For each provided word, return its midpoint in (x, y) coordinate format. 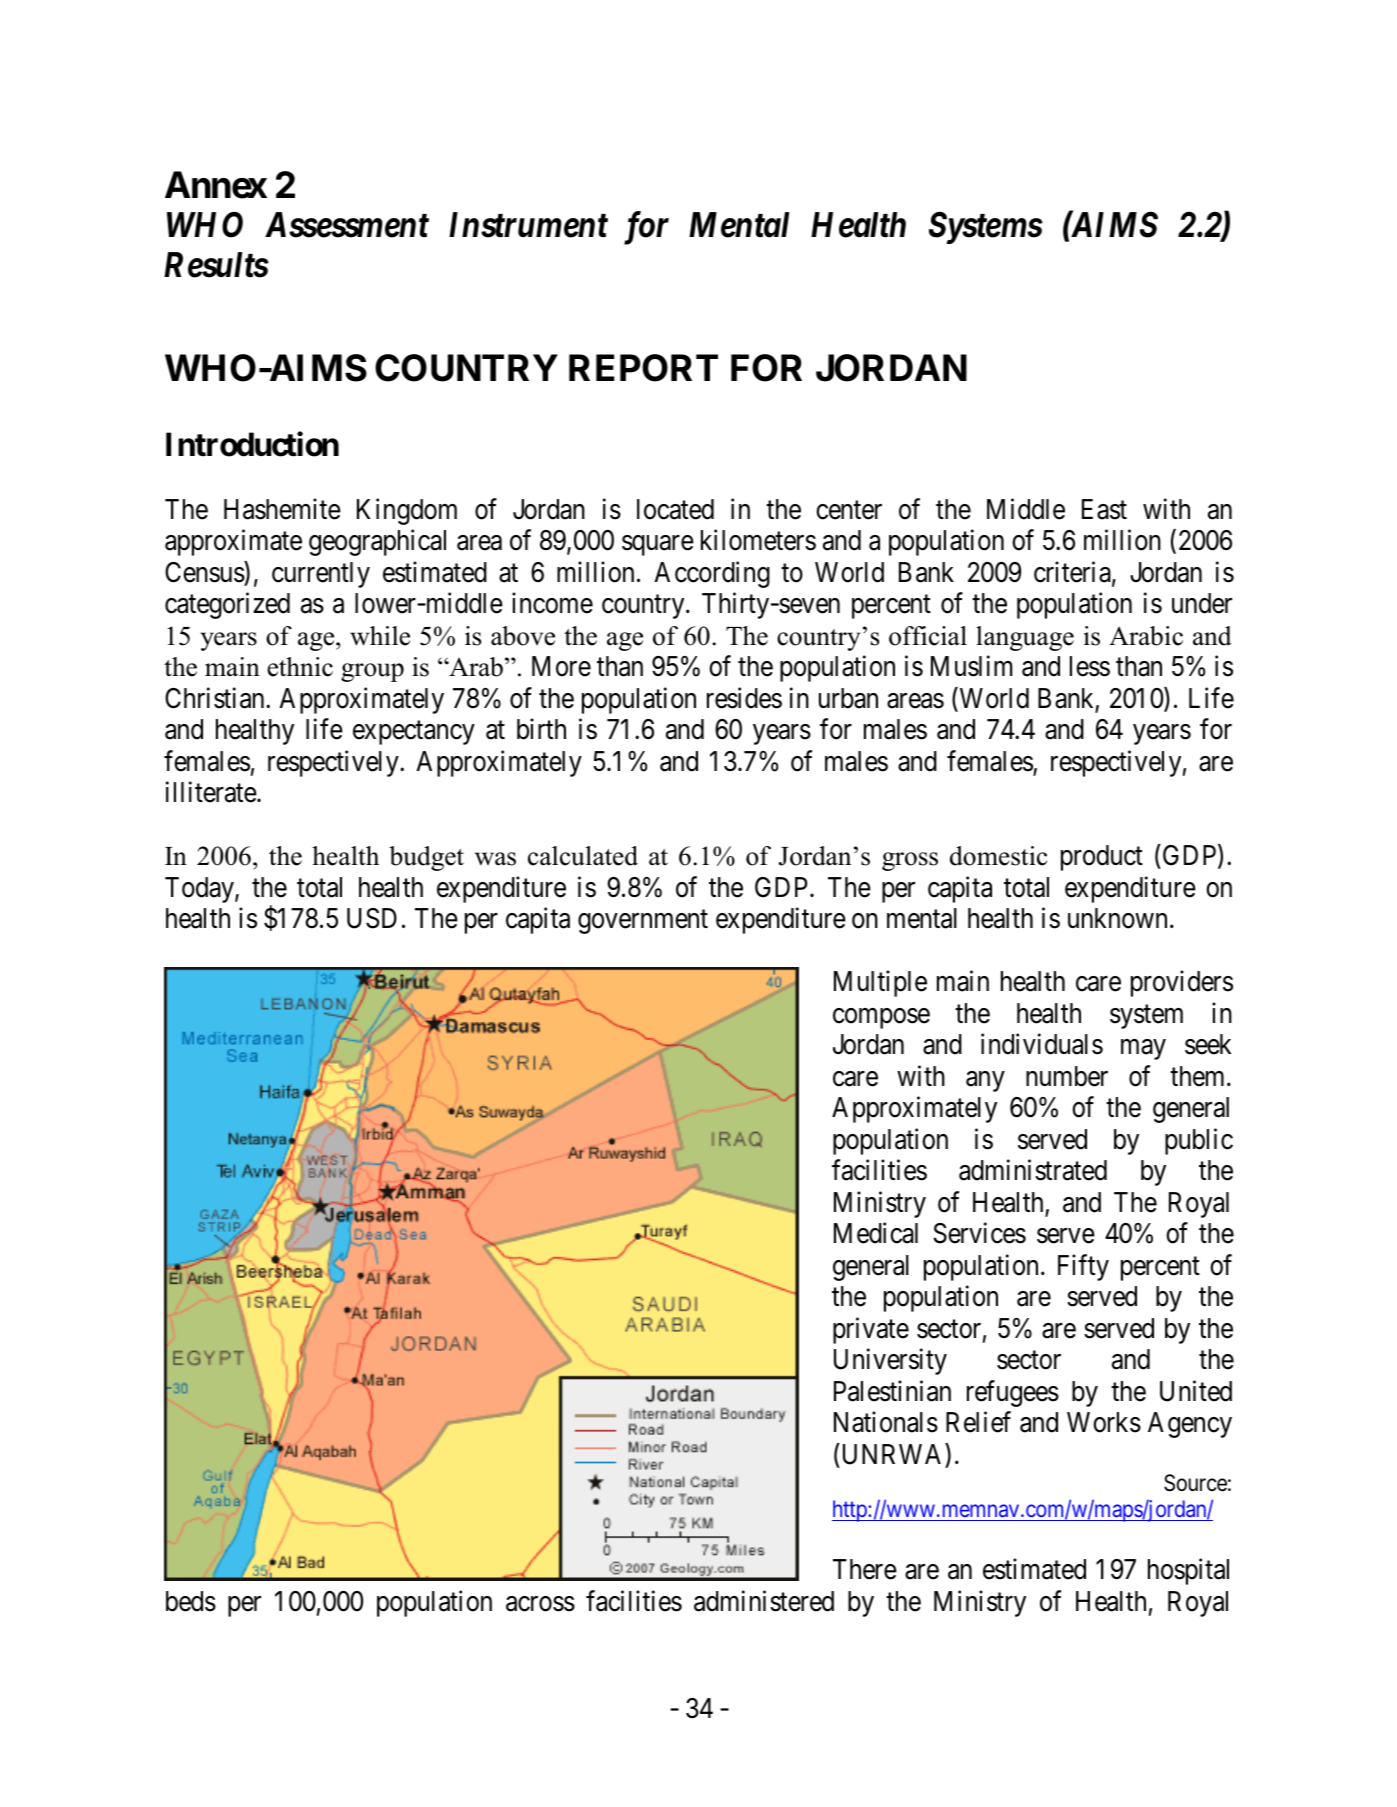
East (1104, 509)
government (643, 922)
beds (191, 1601)
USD (372, 918)
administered (764, 1601)
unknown (1117, 918)
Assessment (347, 225)
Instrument (528, 225)
